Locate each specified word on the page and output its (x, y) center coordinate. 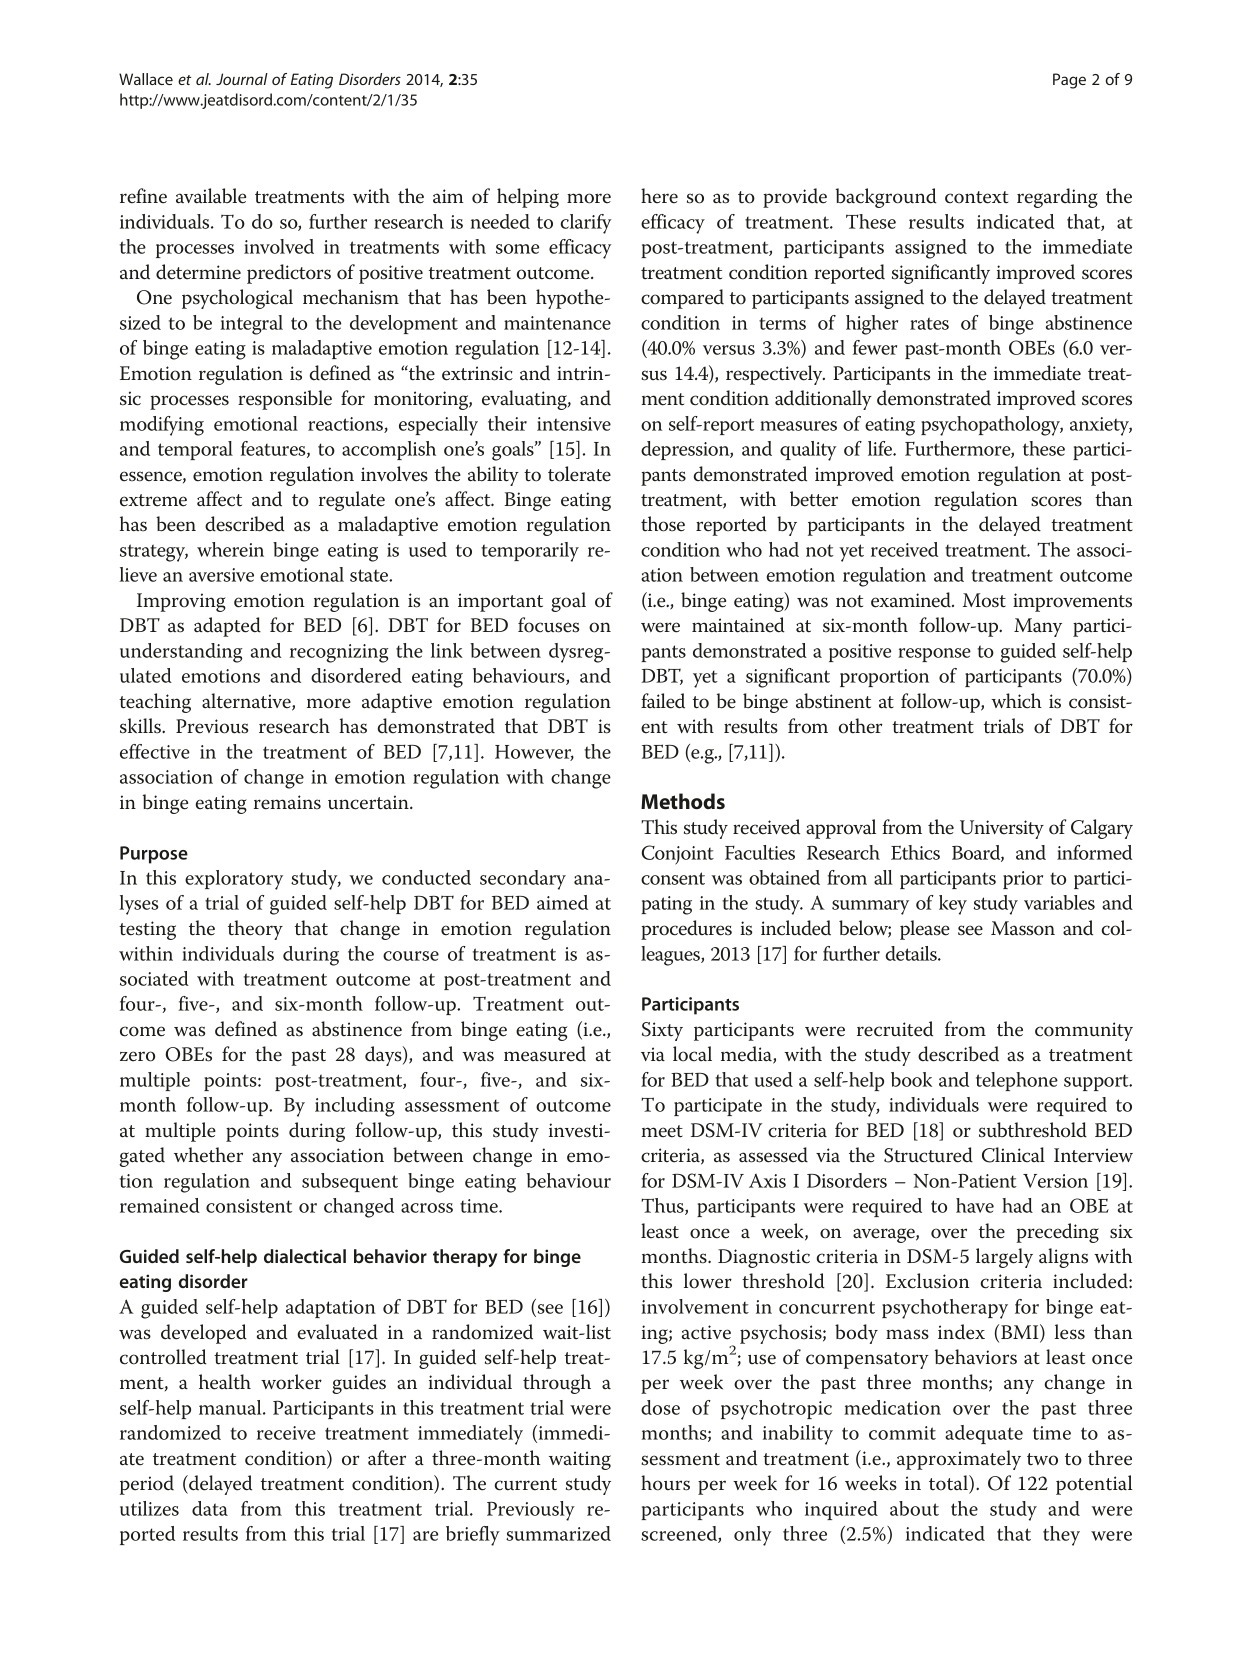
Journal (242, 79)
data (210, 1508)
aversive (221, 575)
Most (984, 600)
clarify (586, 224)
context (977, 197)
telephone (1017, 1081)
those (663, 524)
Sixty (662, 1031)
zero (137, 1056)
